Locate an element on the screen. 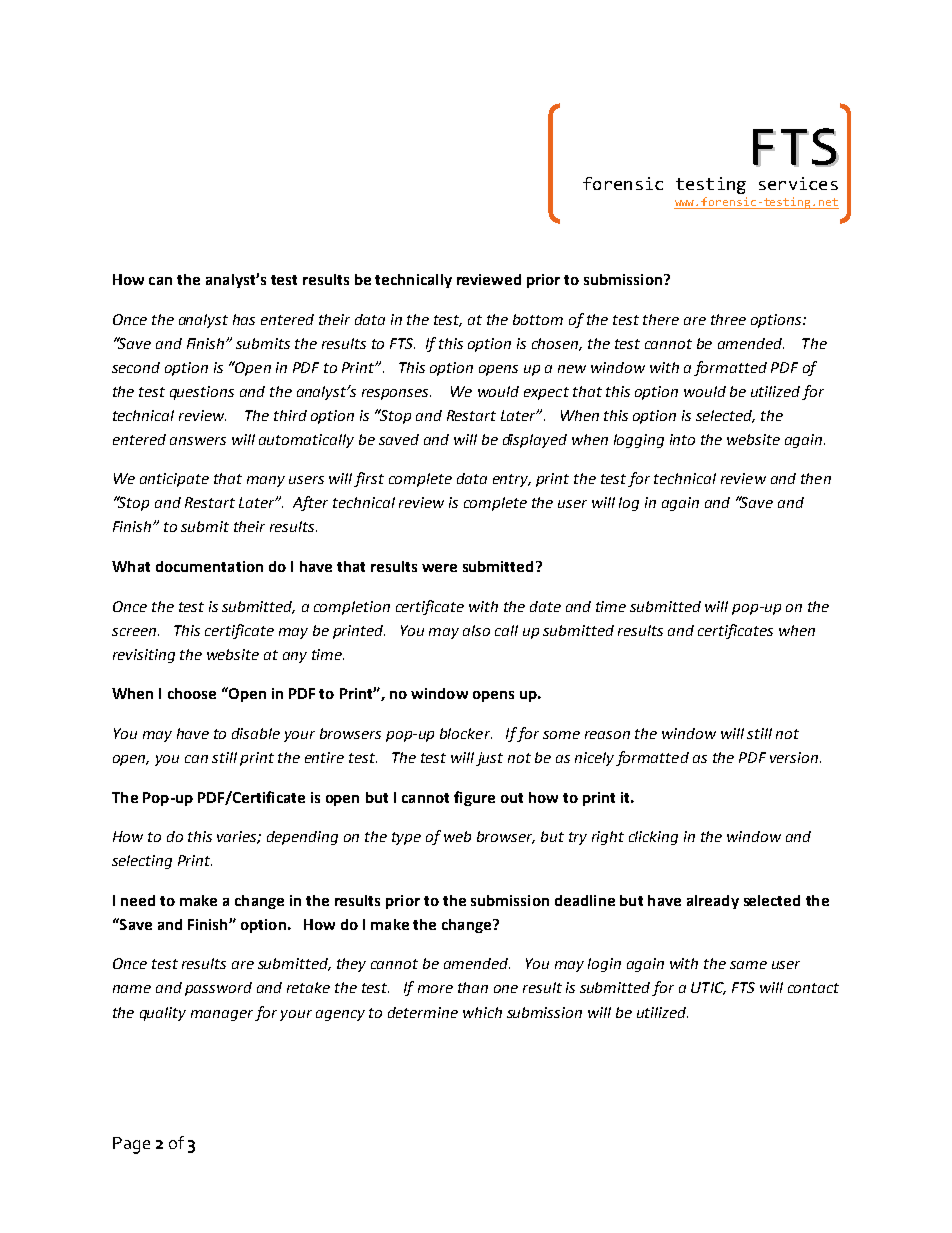  also is located at coordinates (476, 630).
